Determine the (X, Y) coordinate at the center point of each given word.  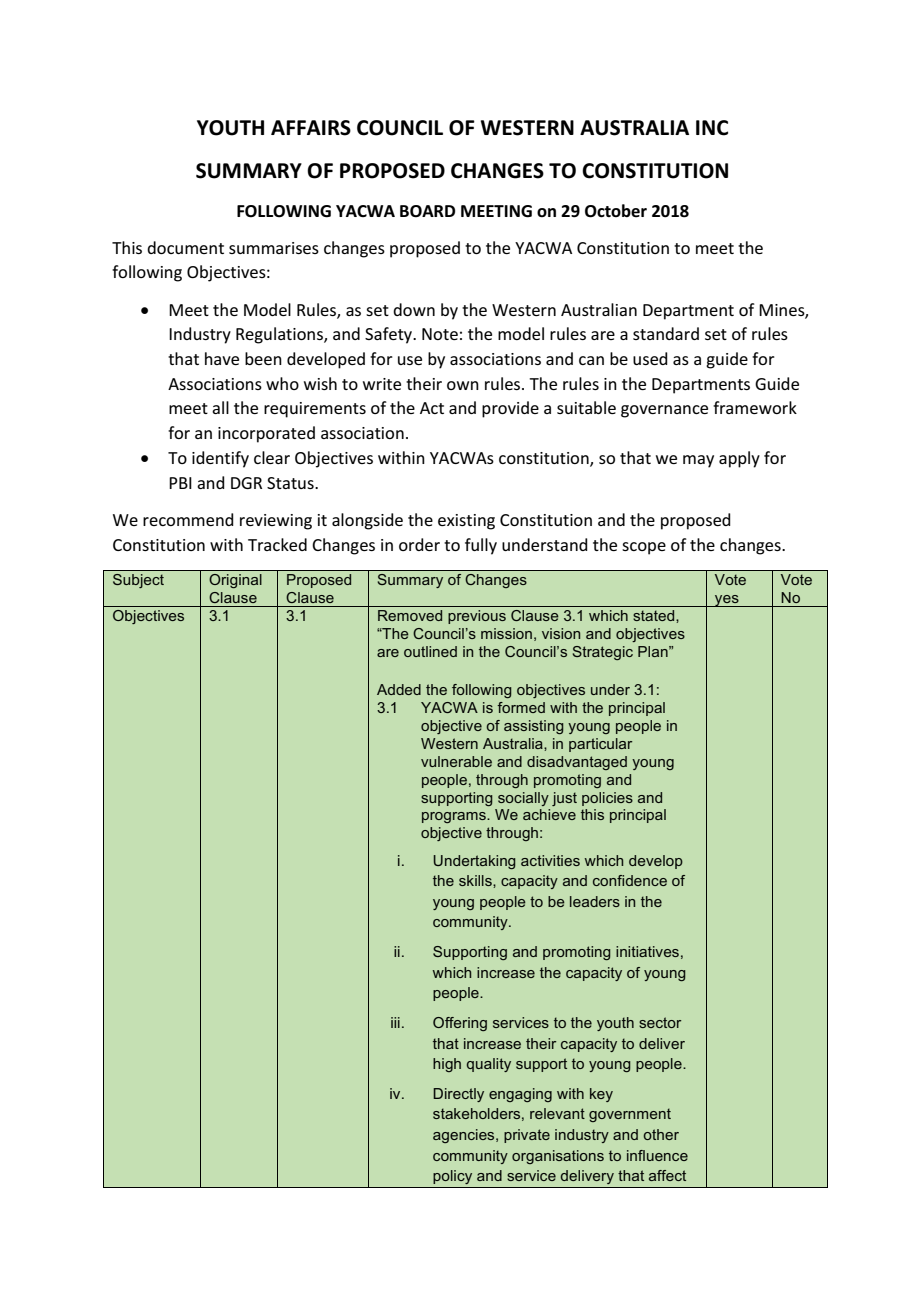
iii (395, 1022)
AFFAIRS (311, 128)
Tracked (277, 544)
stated (655, 616)
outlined (430, 651)
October (616, 211)
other (661, 1134)
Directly (458, 1095)
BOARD (427, 211)
